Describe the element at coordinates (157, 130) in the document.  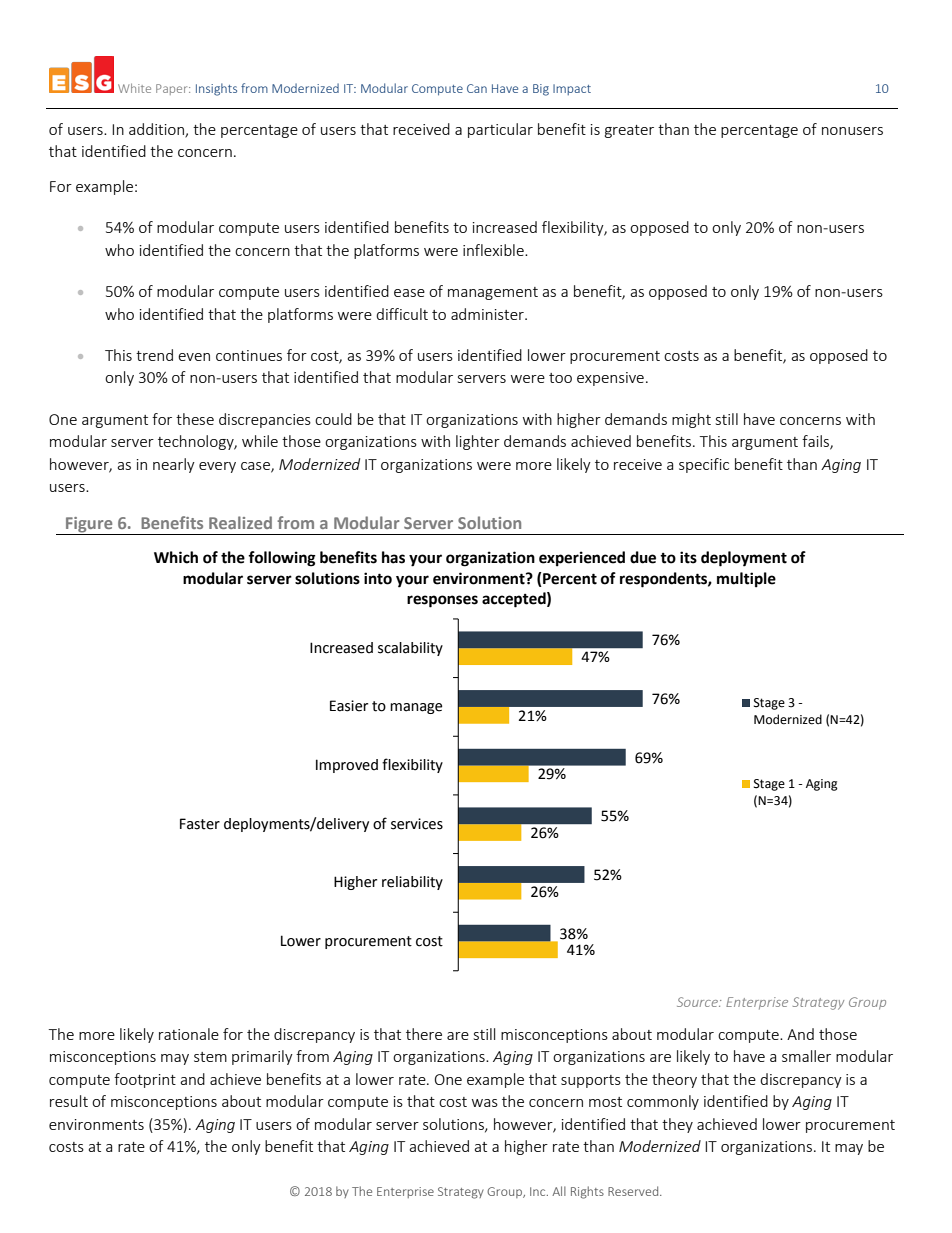
I see `addition` at that location.
